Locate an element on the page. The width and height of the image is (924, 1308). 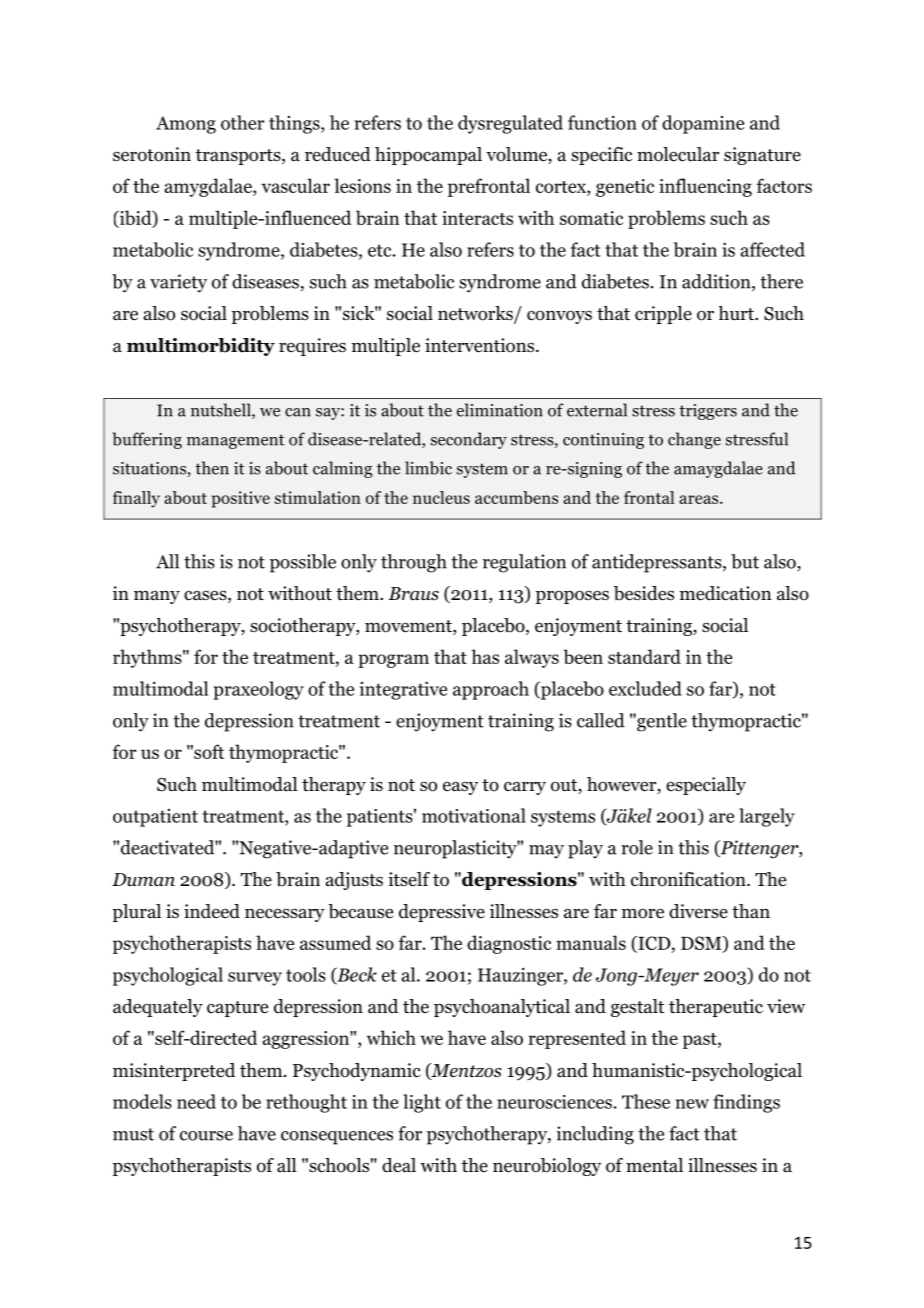
especially is located at coordinates (706, 786).
